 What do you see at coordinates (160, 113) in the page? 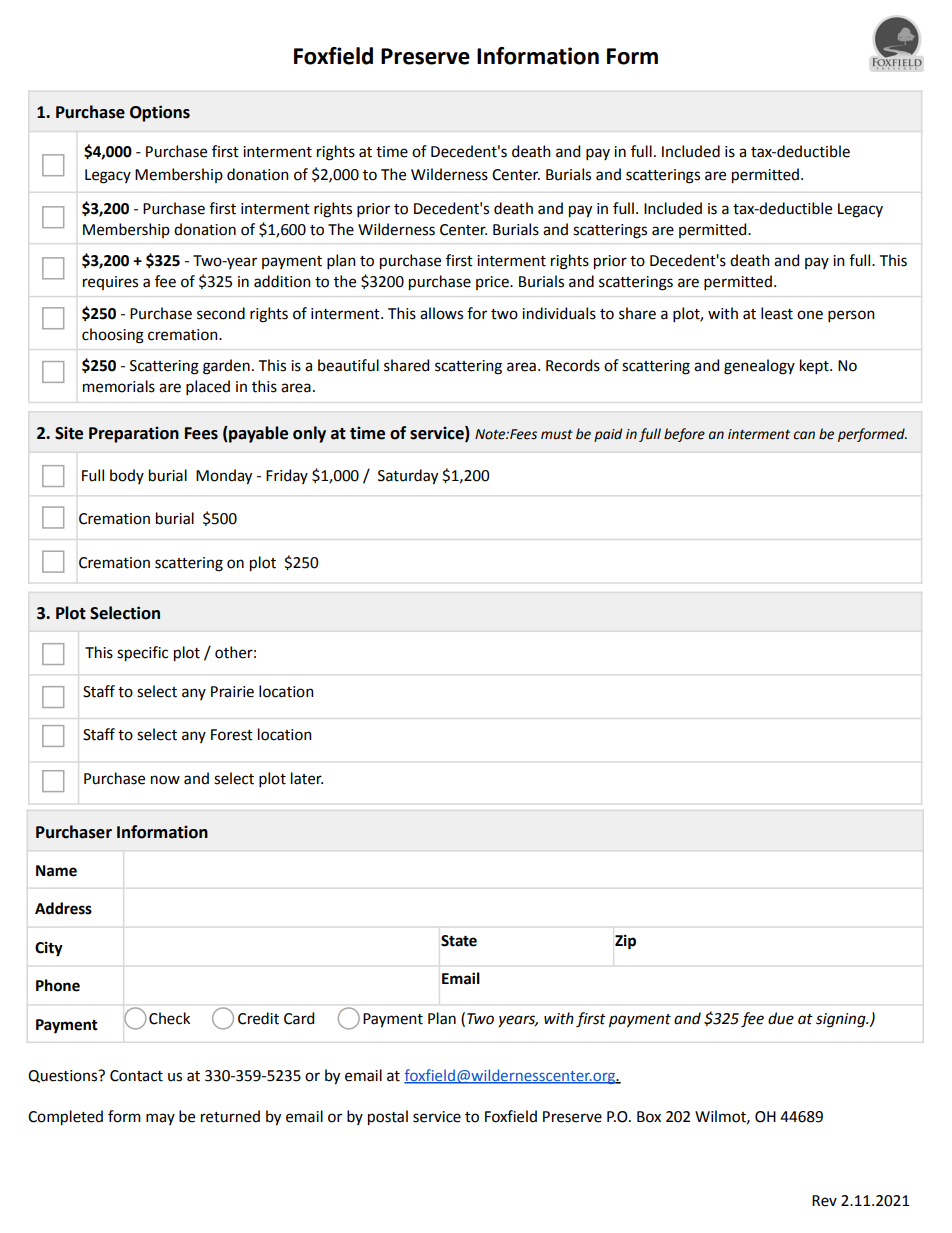
I see `Options` at bounding box center [160, 113].
